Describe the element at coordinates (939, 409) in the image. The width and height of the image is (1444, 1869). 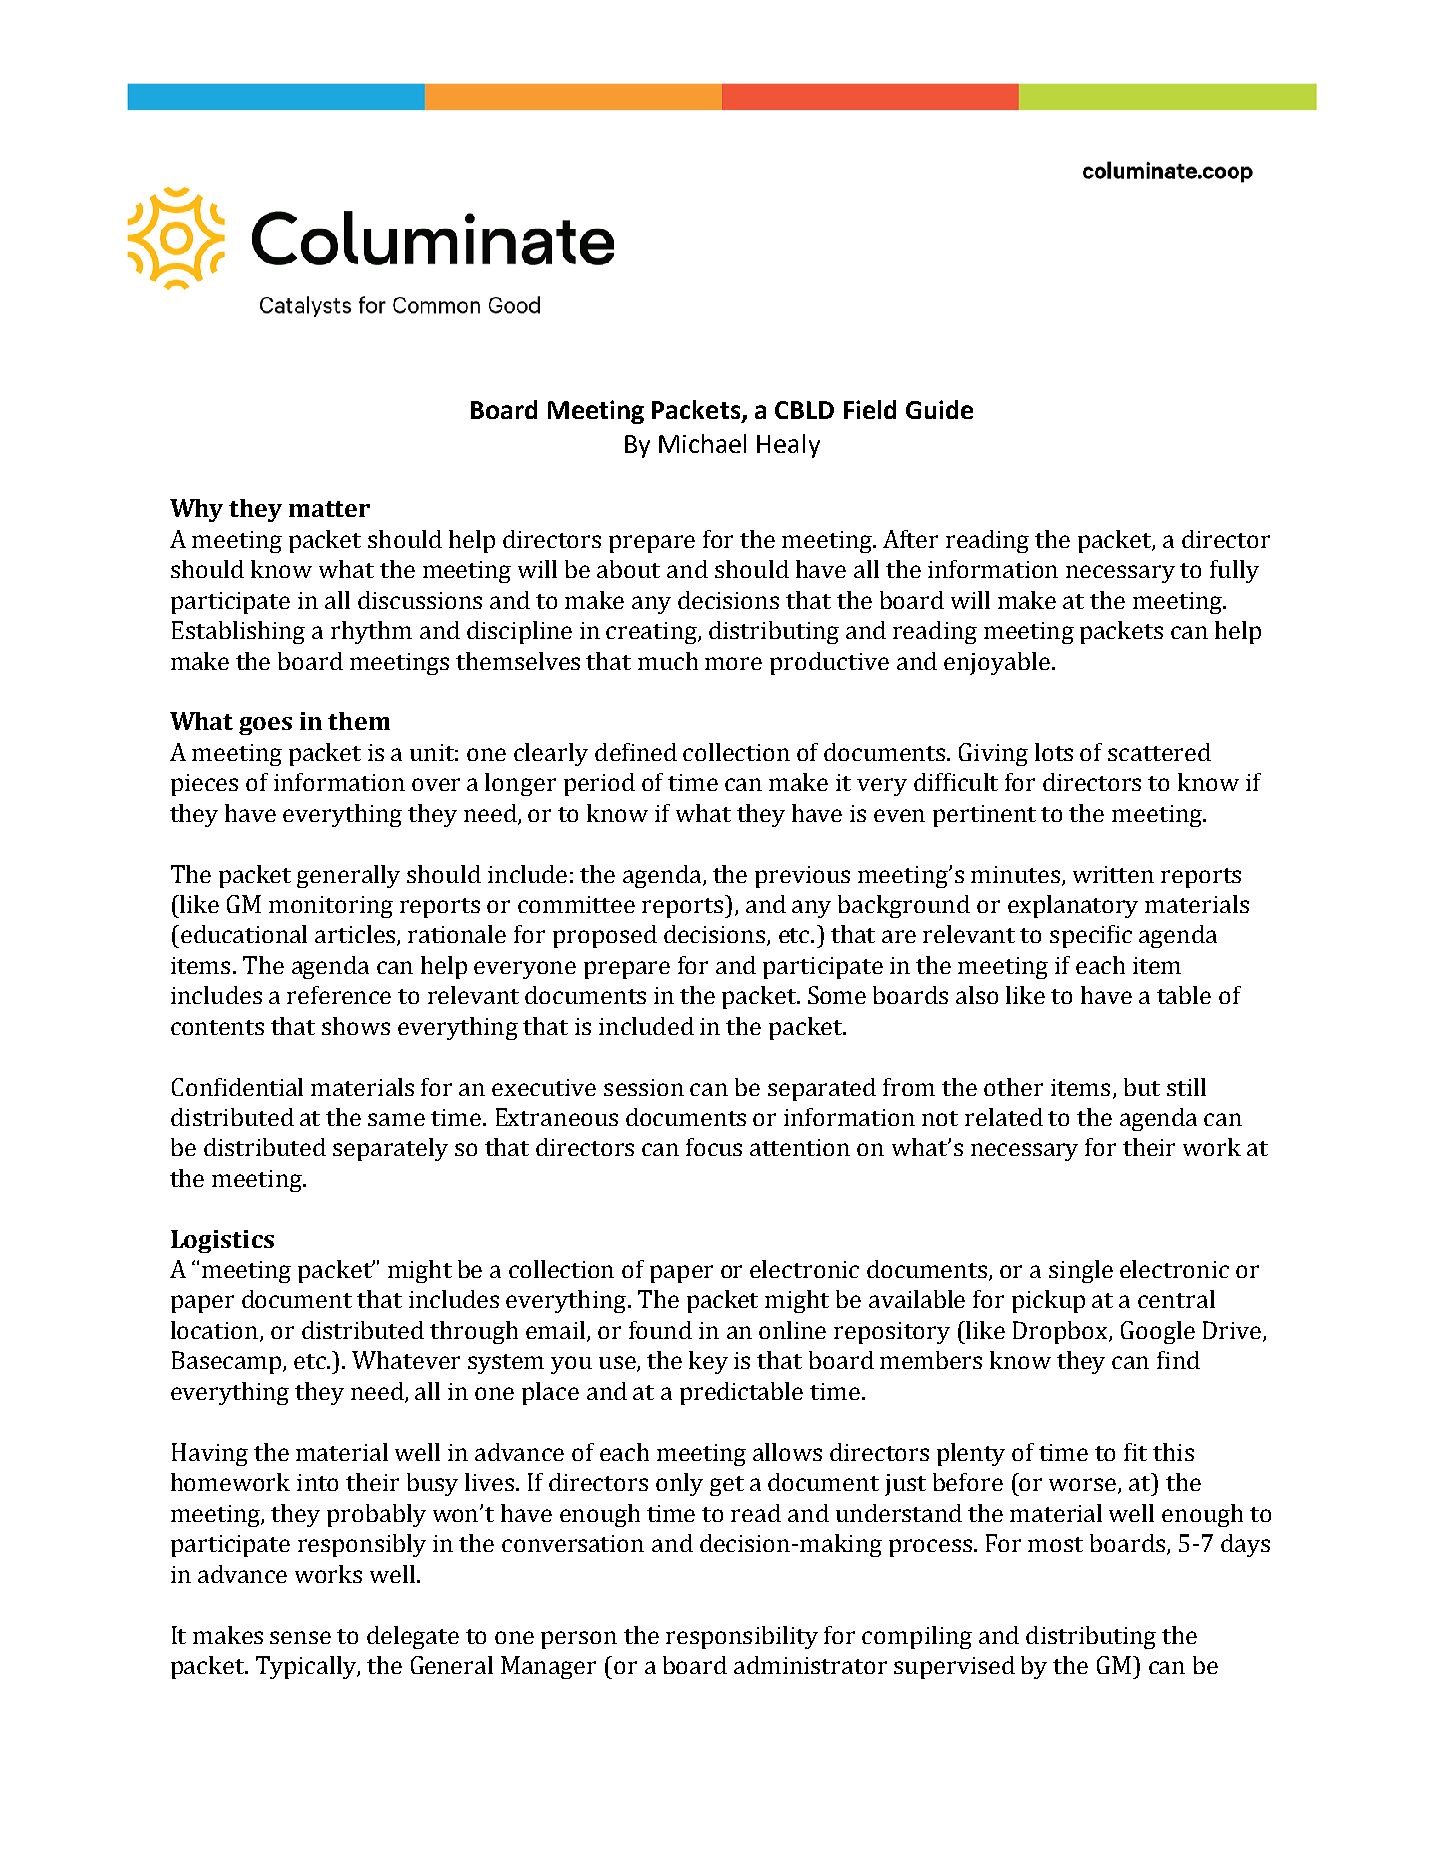
I see `Guide` at that location.
